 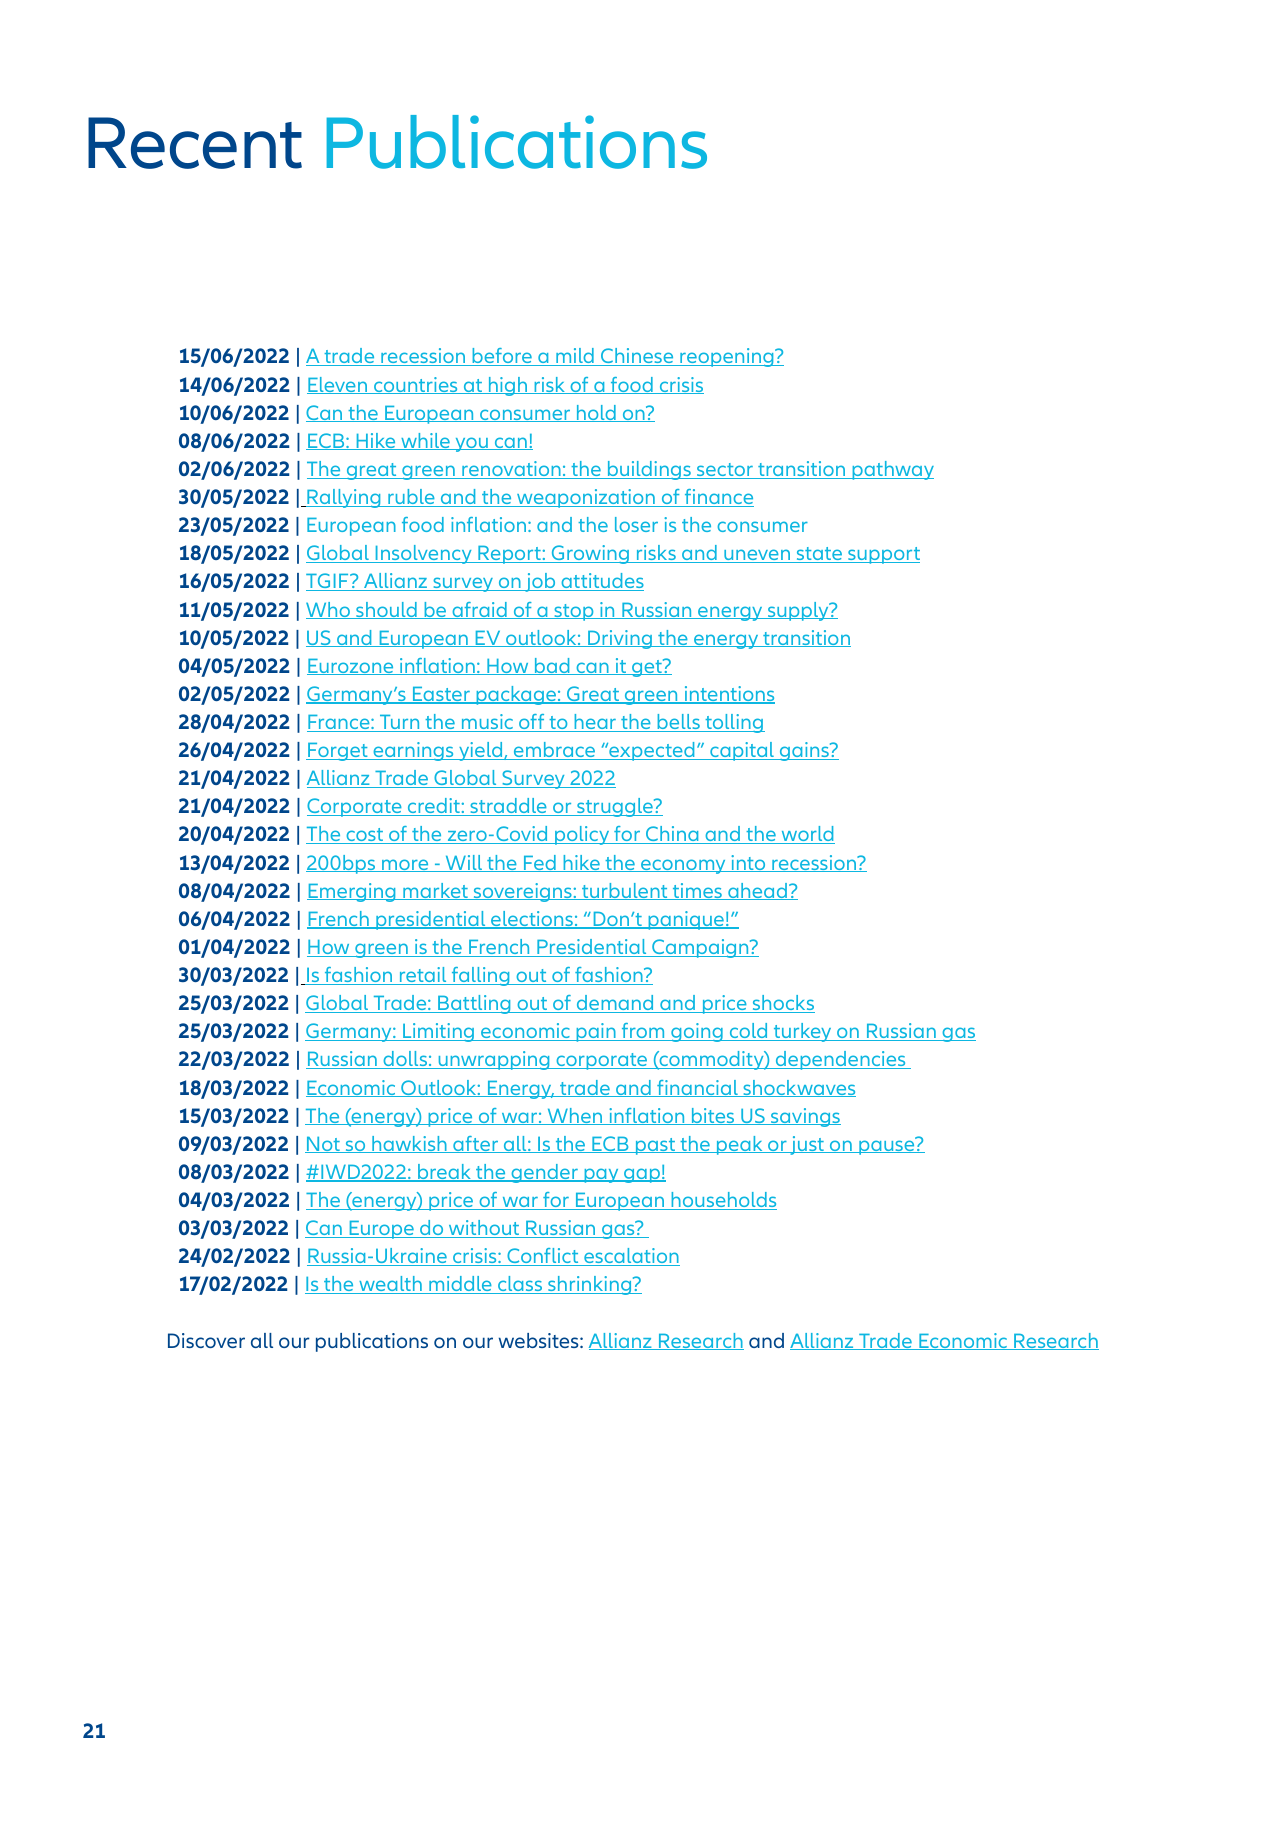 What do you see at coordinates (323, 1144) in the image?
I see `Not` at bounding box center [323, 1144].
